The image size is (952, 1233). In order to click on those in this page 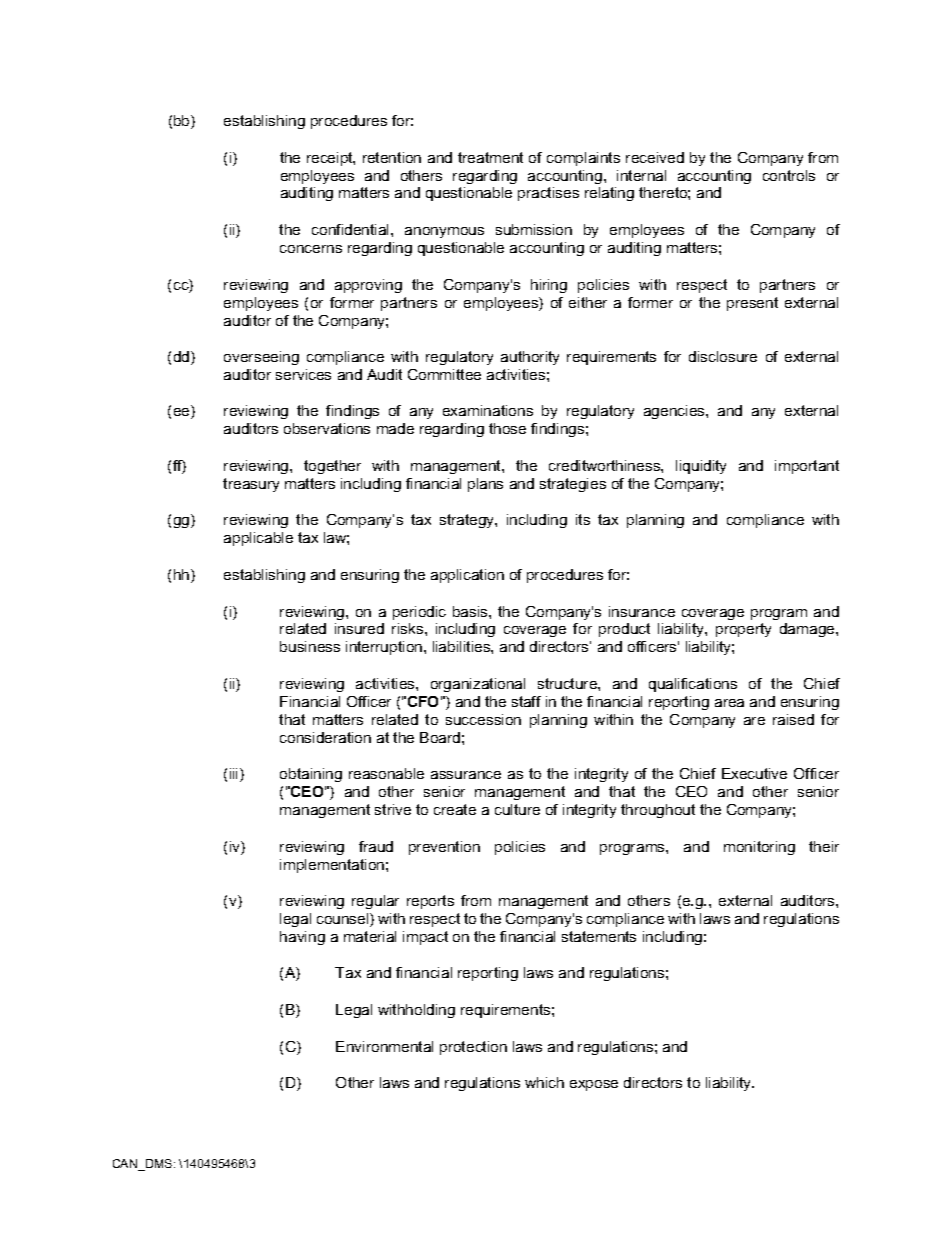, I will do `click(507, 428)`.
